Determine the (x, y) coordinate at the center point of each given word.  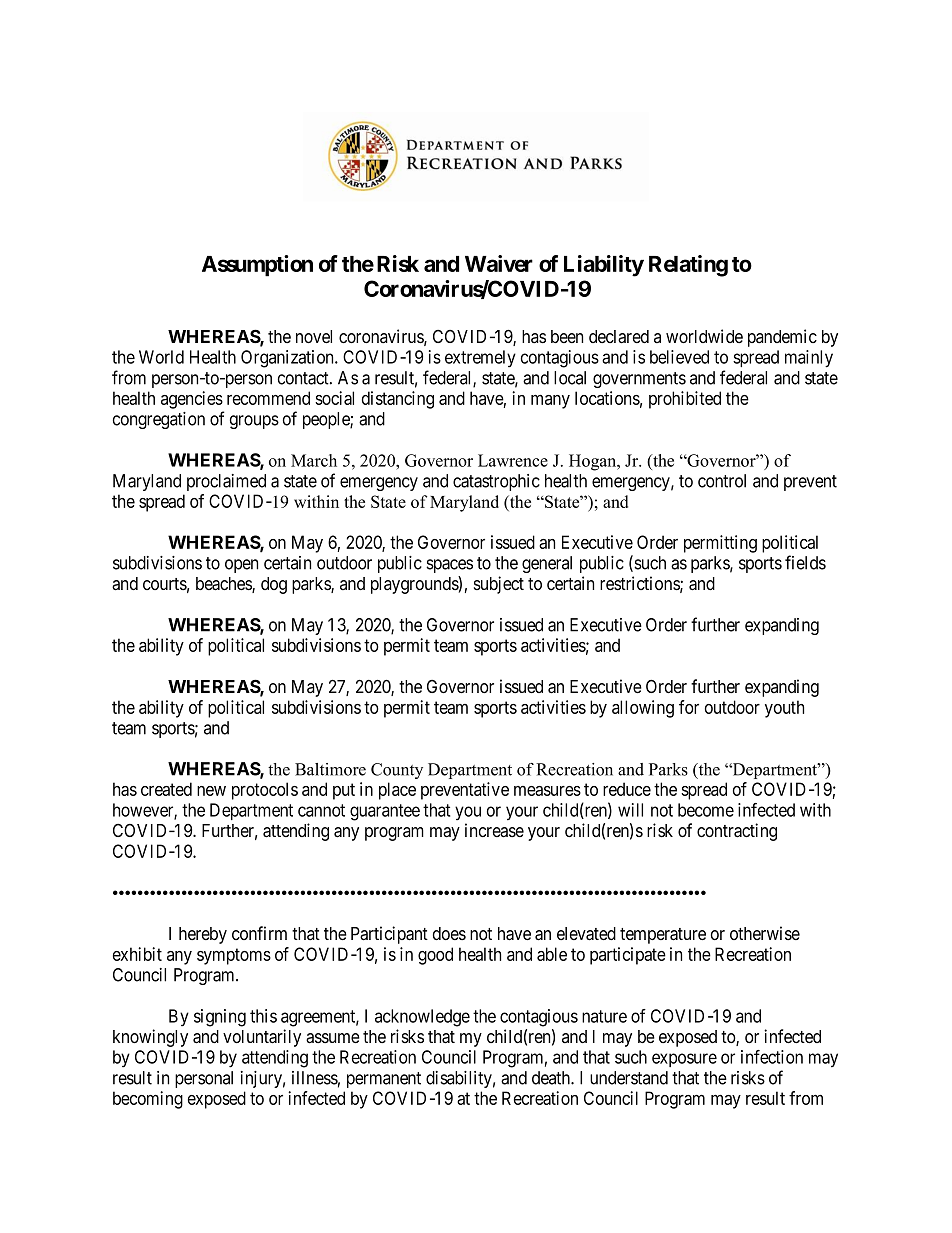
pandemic (782, 338)
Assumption (257, 266)
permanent (384, 1080)
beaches (224, 585)
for (689, 707)
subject (499, 585)
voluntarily (262, 1038)
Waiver (499, 263)
